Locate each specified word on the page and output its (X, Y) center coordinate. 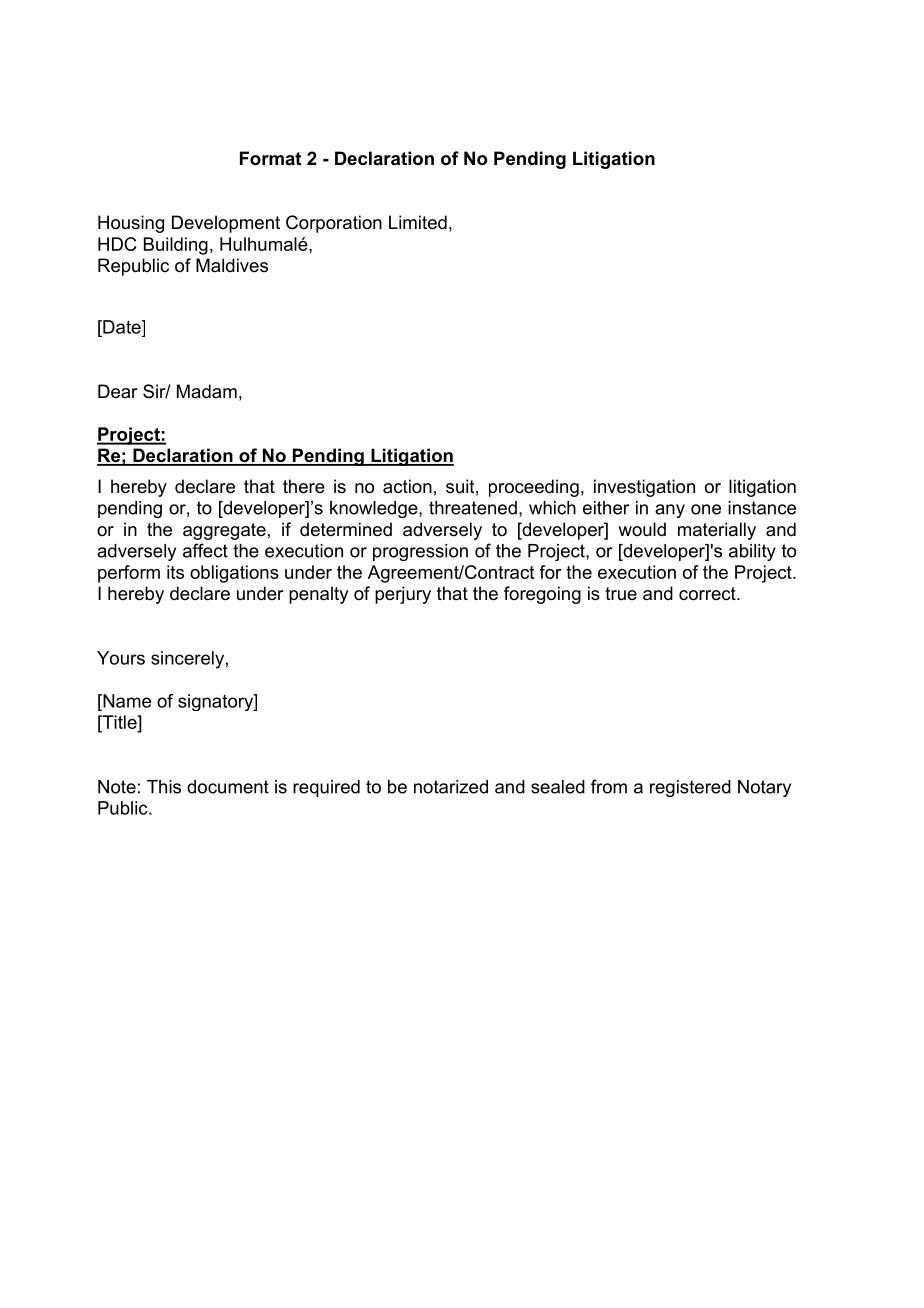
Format (270, 158)
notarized (451, 787)
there (304, 486)
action (407, 486)
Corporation (334, 224)
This (164, 787)
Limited (418, 222)
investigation (644, 488)
